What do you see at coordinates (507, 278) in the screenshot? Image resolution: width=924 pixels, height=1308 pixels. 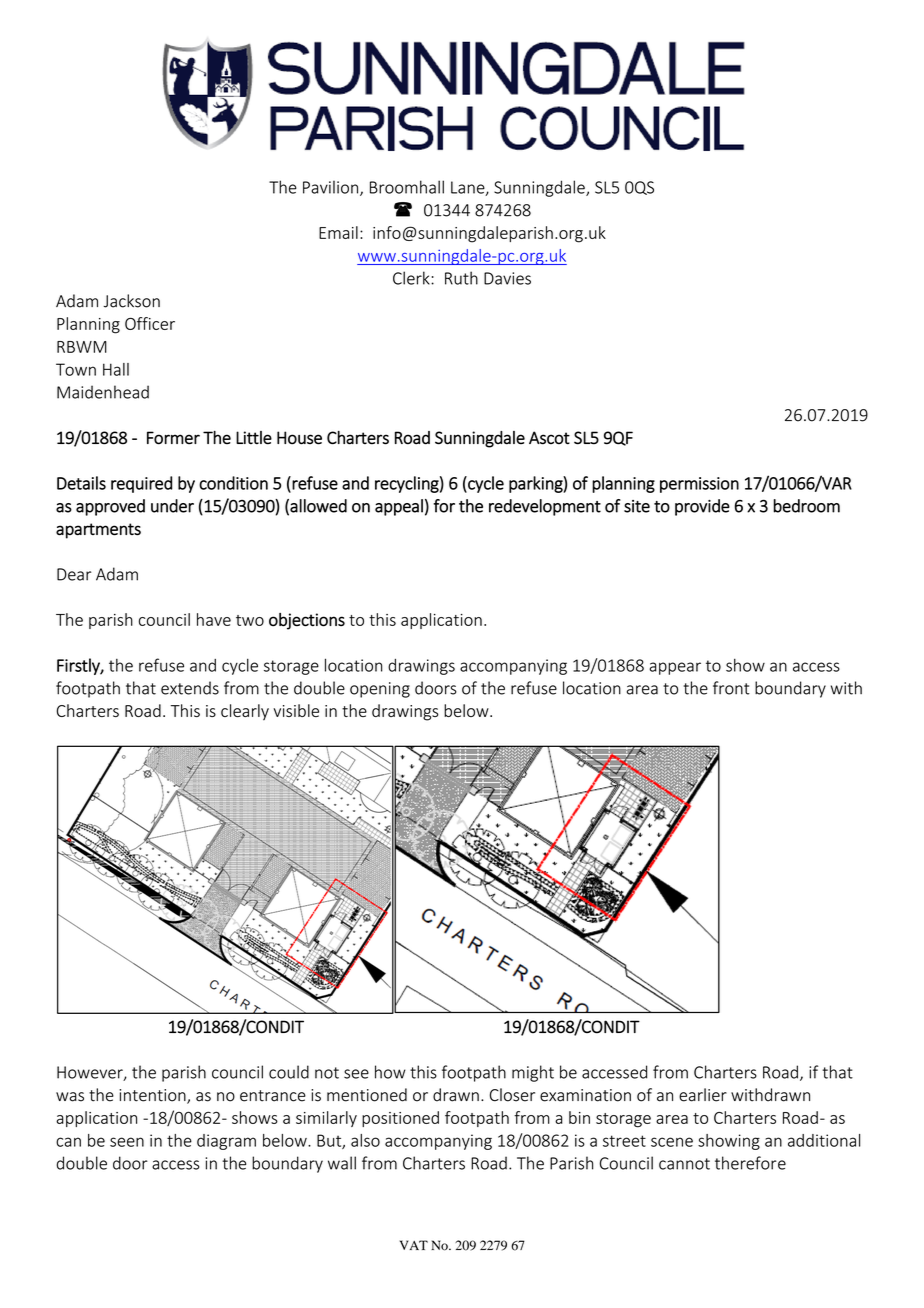 I see `Davies` at bounding box center [507, 278].
